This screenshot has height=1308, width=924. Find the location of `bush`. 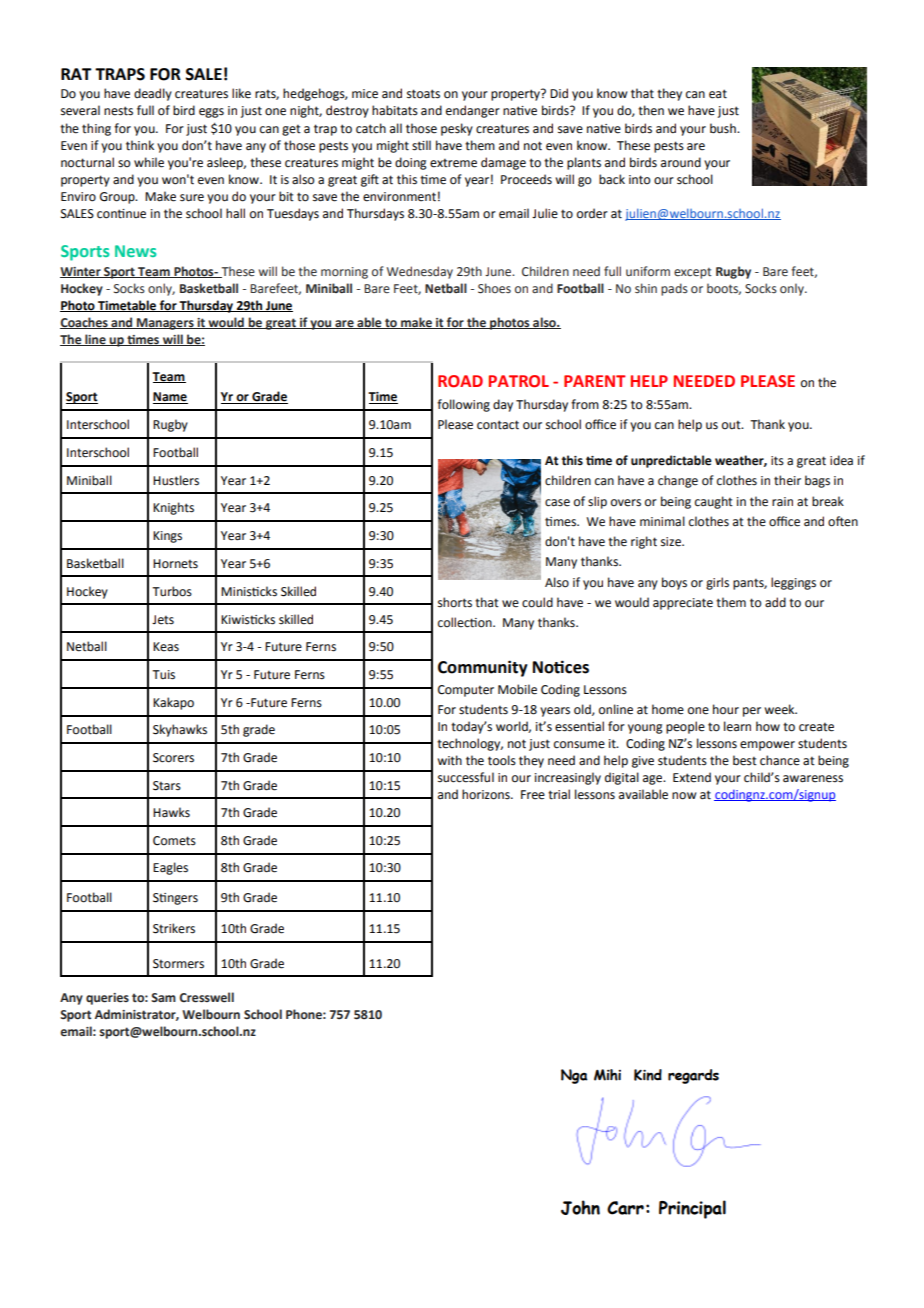

bush is located at coordinates (724, 128).
